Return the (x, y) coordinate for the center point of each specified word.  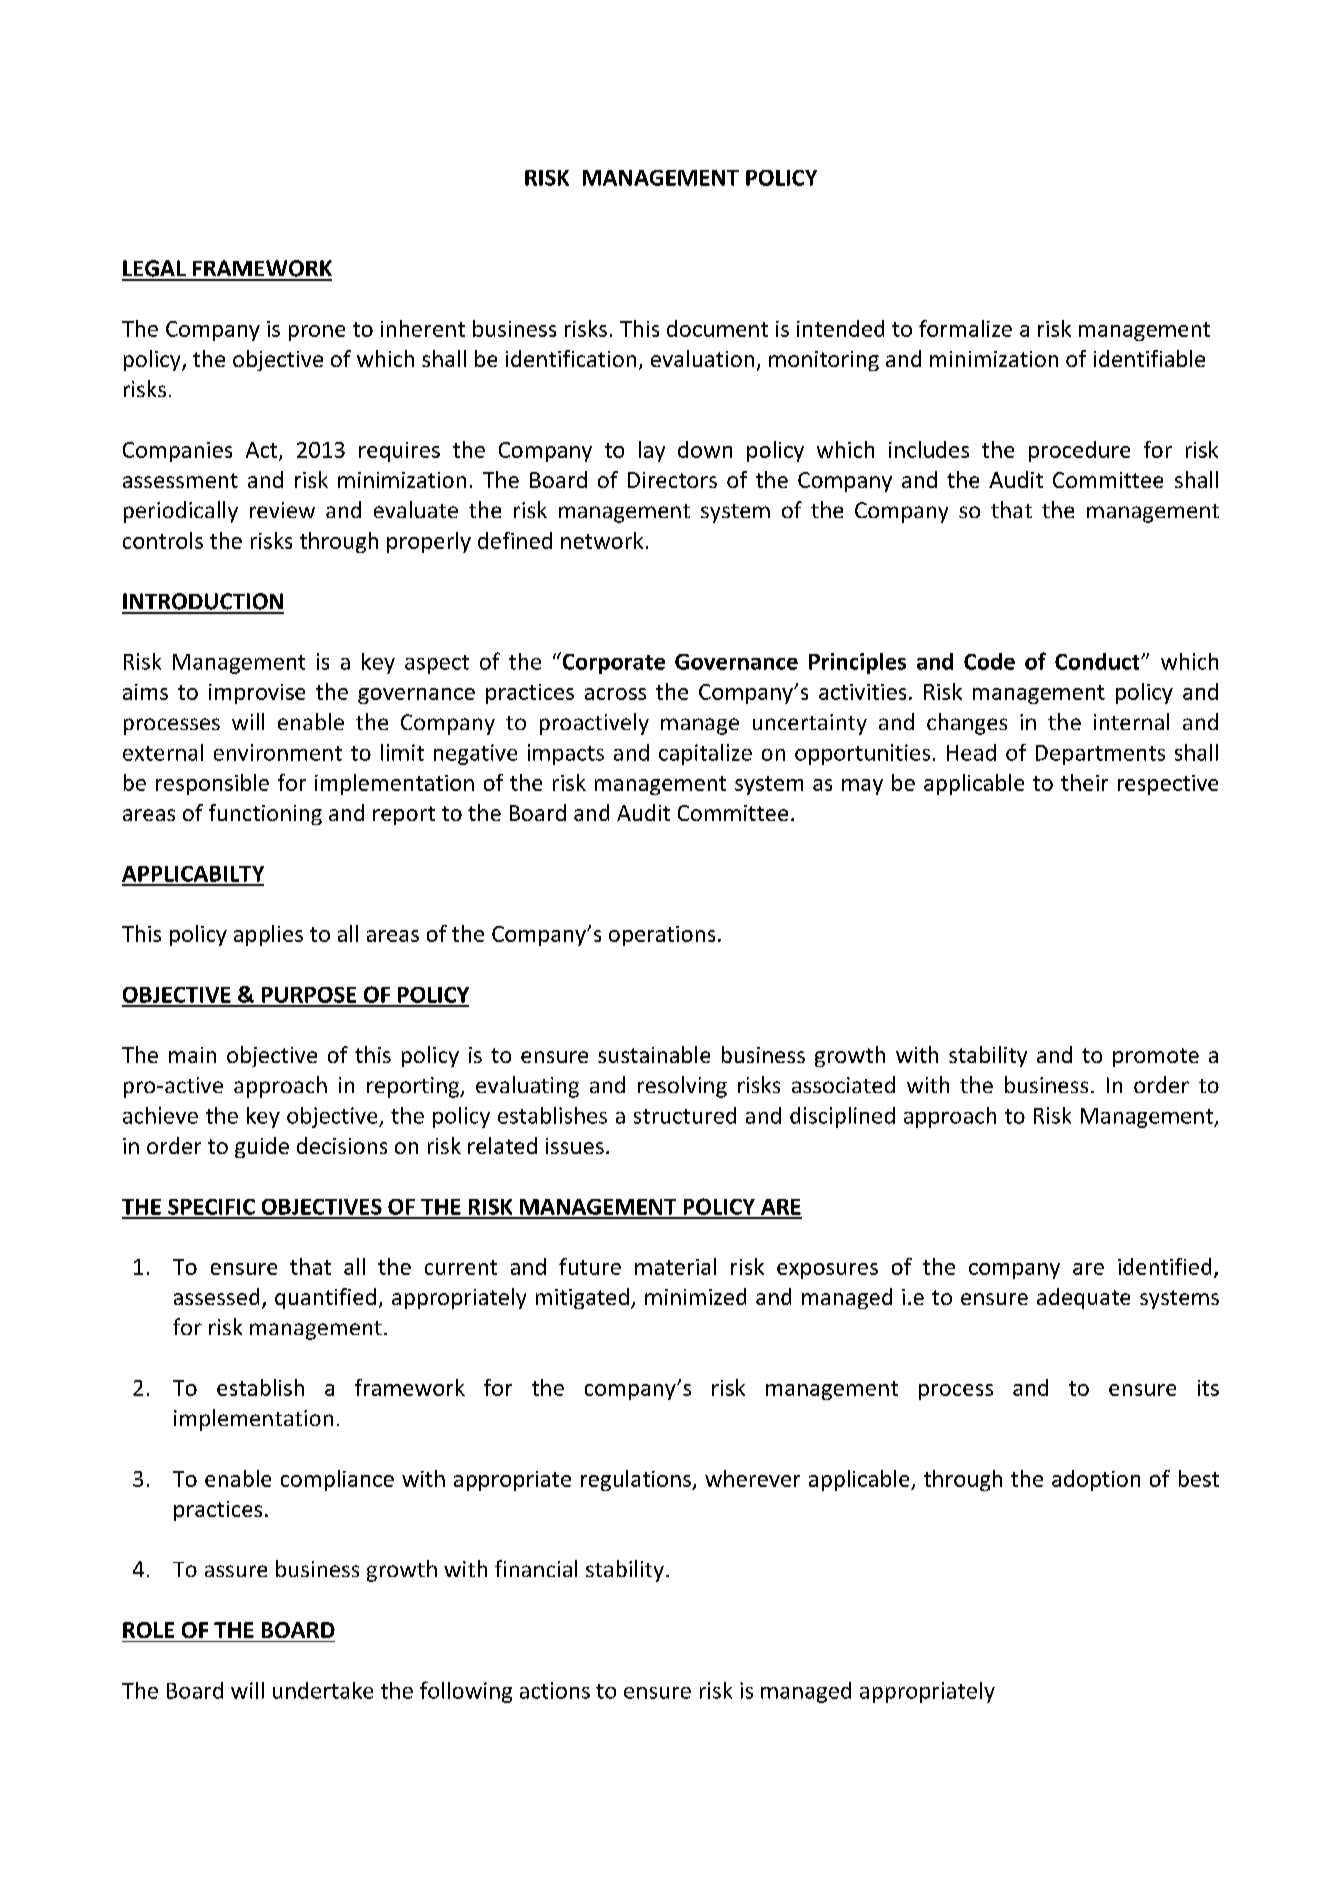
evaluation (702, 358)
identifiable (1149, 358)
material (675, 1266)
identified (1164, 1266)
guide (262, 1147)
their (1084, 782)
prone (317, 333)
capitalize (705, 754)
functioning (265, 814)
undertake (323, 1690)
